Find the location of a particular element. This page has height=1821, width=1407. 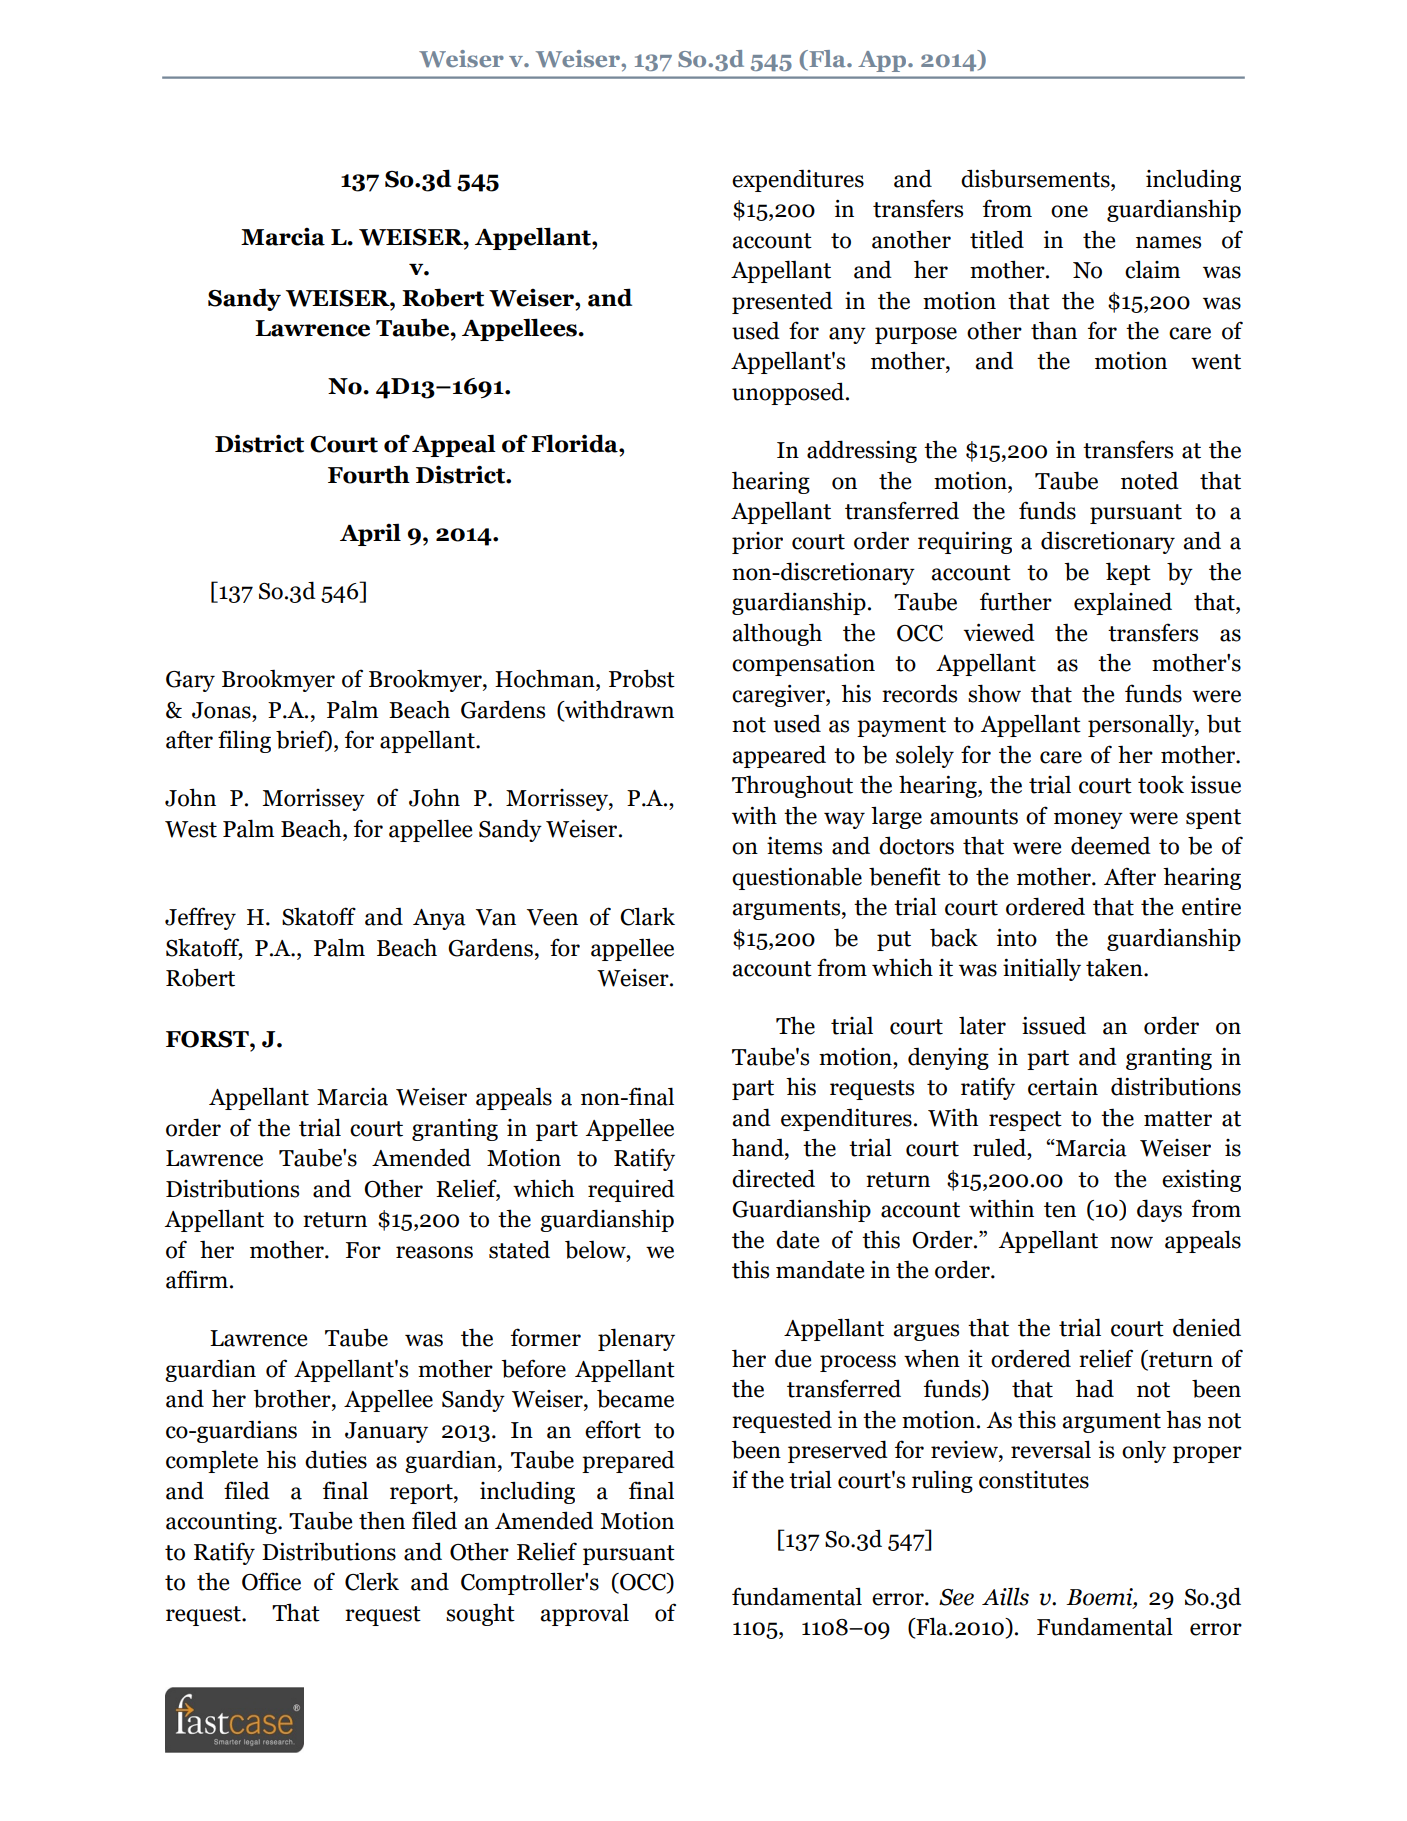

presented is located at coordinates (782, 302).
